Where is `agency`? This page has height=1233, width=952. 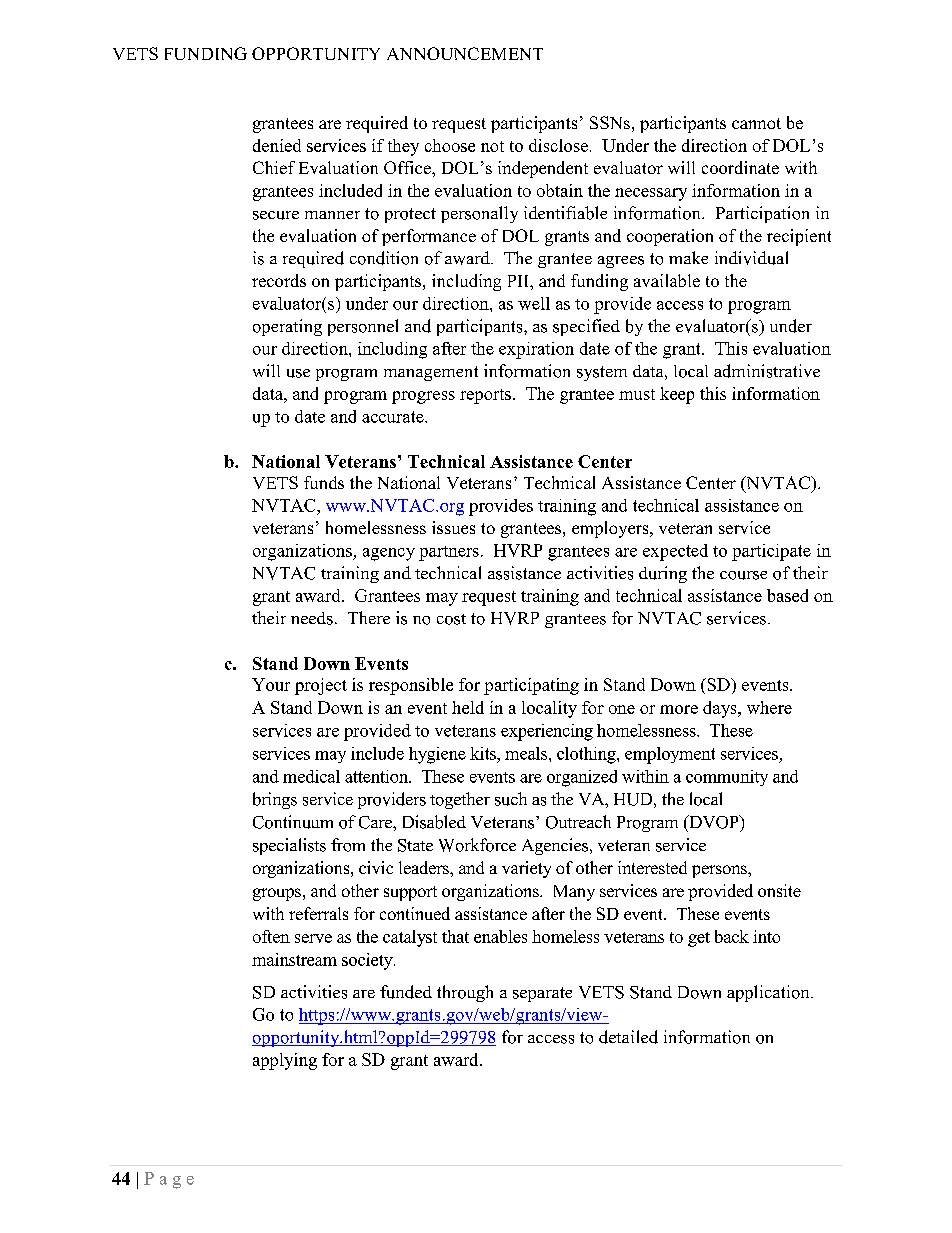 agency is located at coordinates (389, 554).
